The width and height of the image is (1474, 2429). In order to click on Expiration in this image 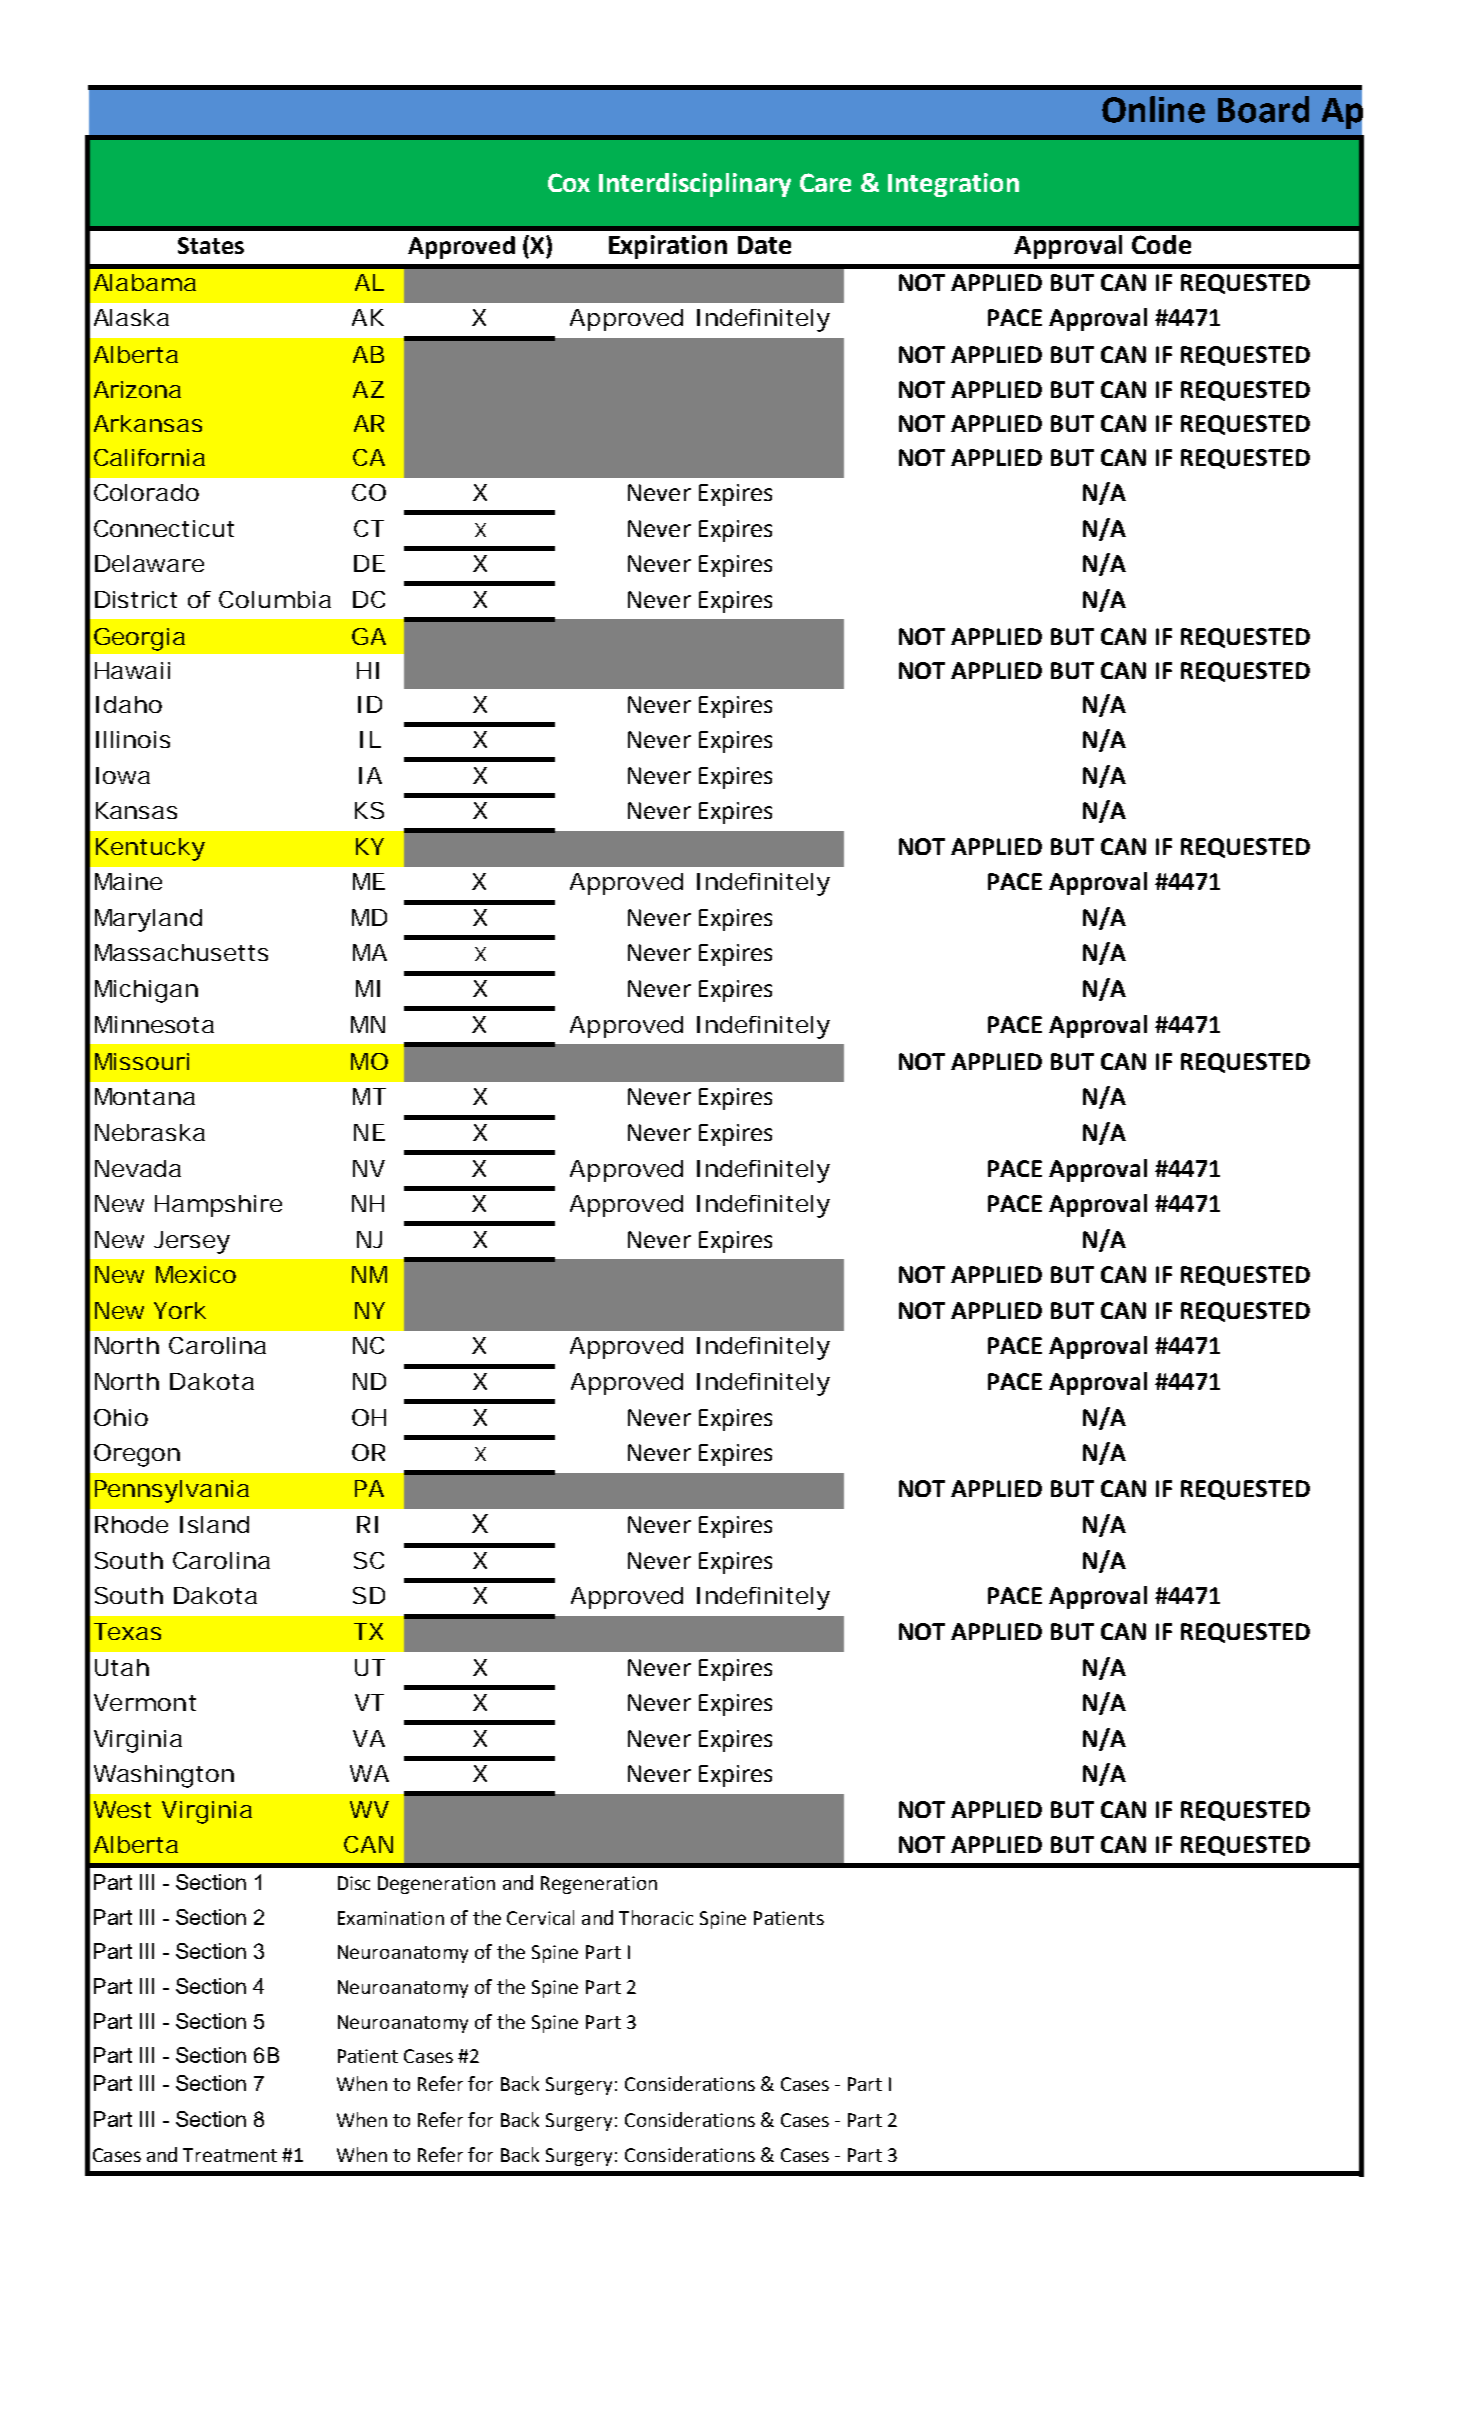, I will do `click(668, 247)`.
